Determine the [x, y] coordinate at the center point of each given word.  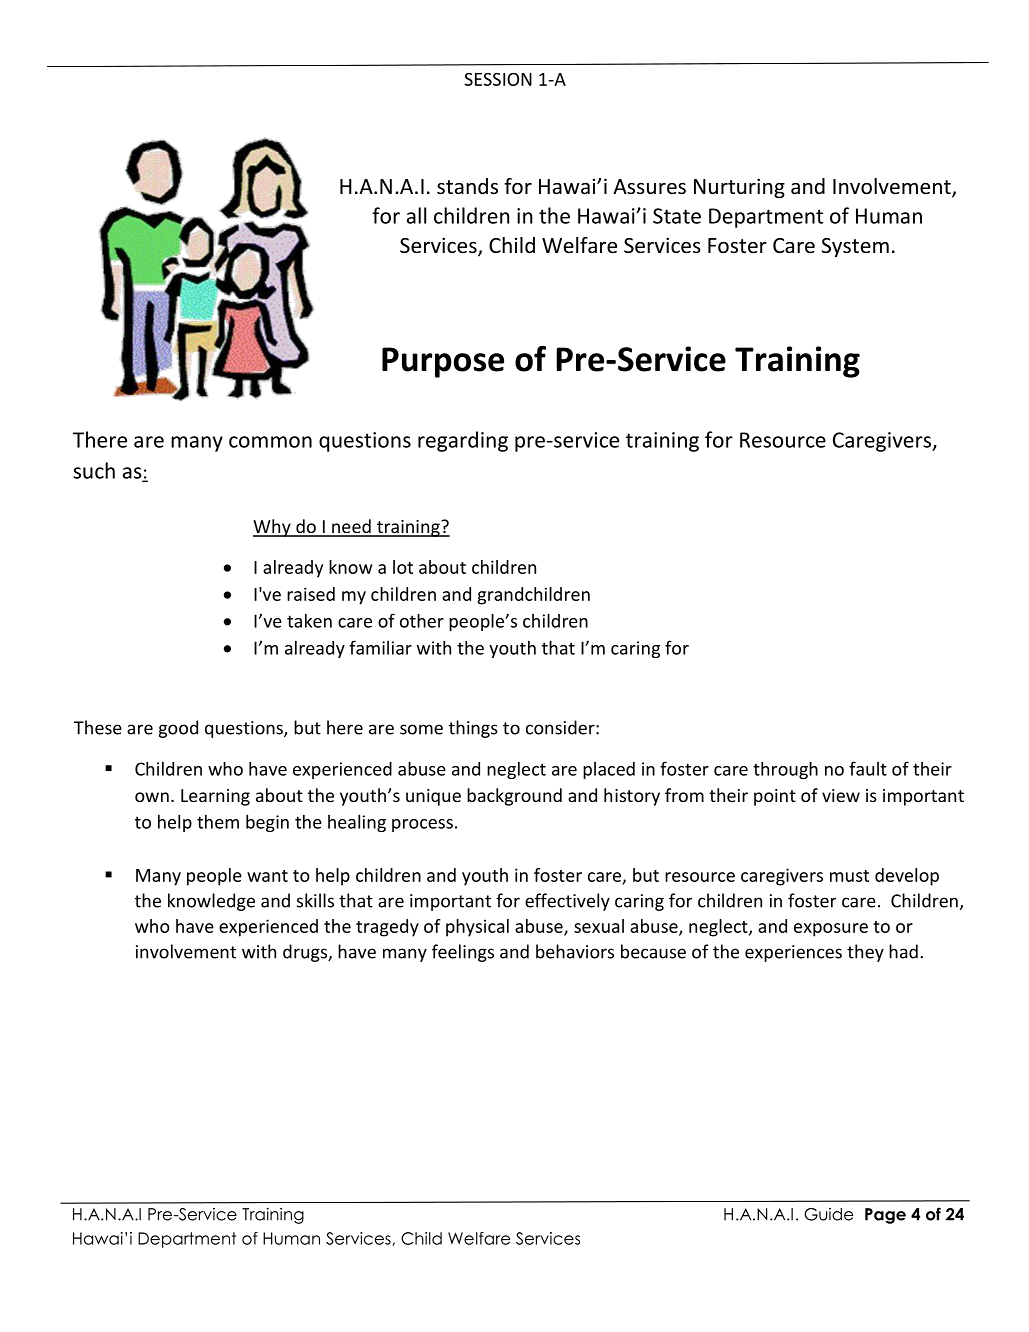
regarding [463, 441]
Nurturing [739, 188]
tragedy [387, 928]
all [416, 215]
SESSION [498, 79]
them [218, 822]
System [855, 247]
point [775, 797]
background [514, 797]
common [270, 442]
